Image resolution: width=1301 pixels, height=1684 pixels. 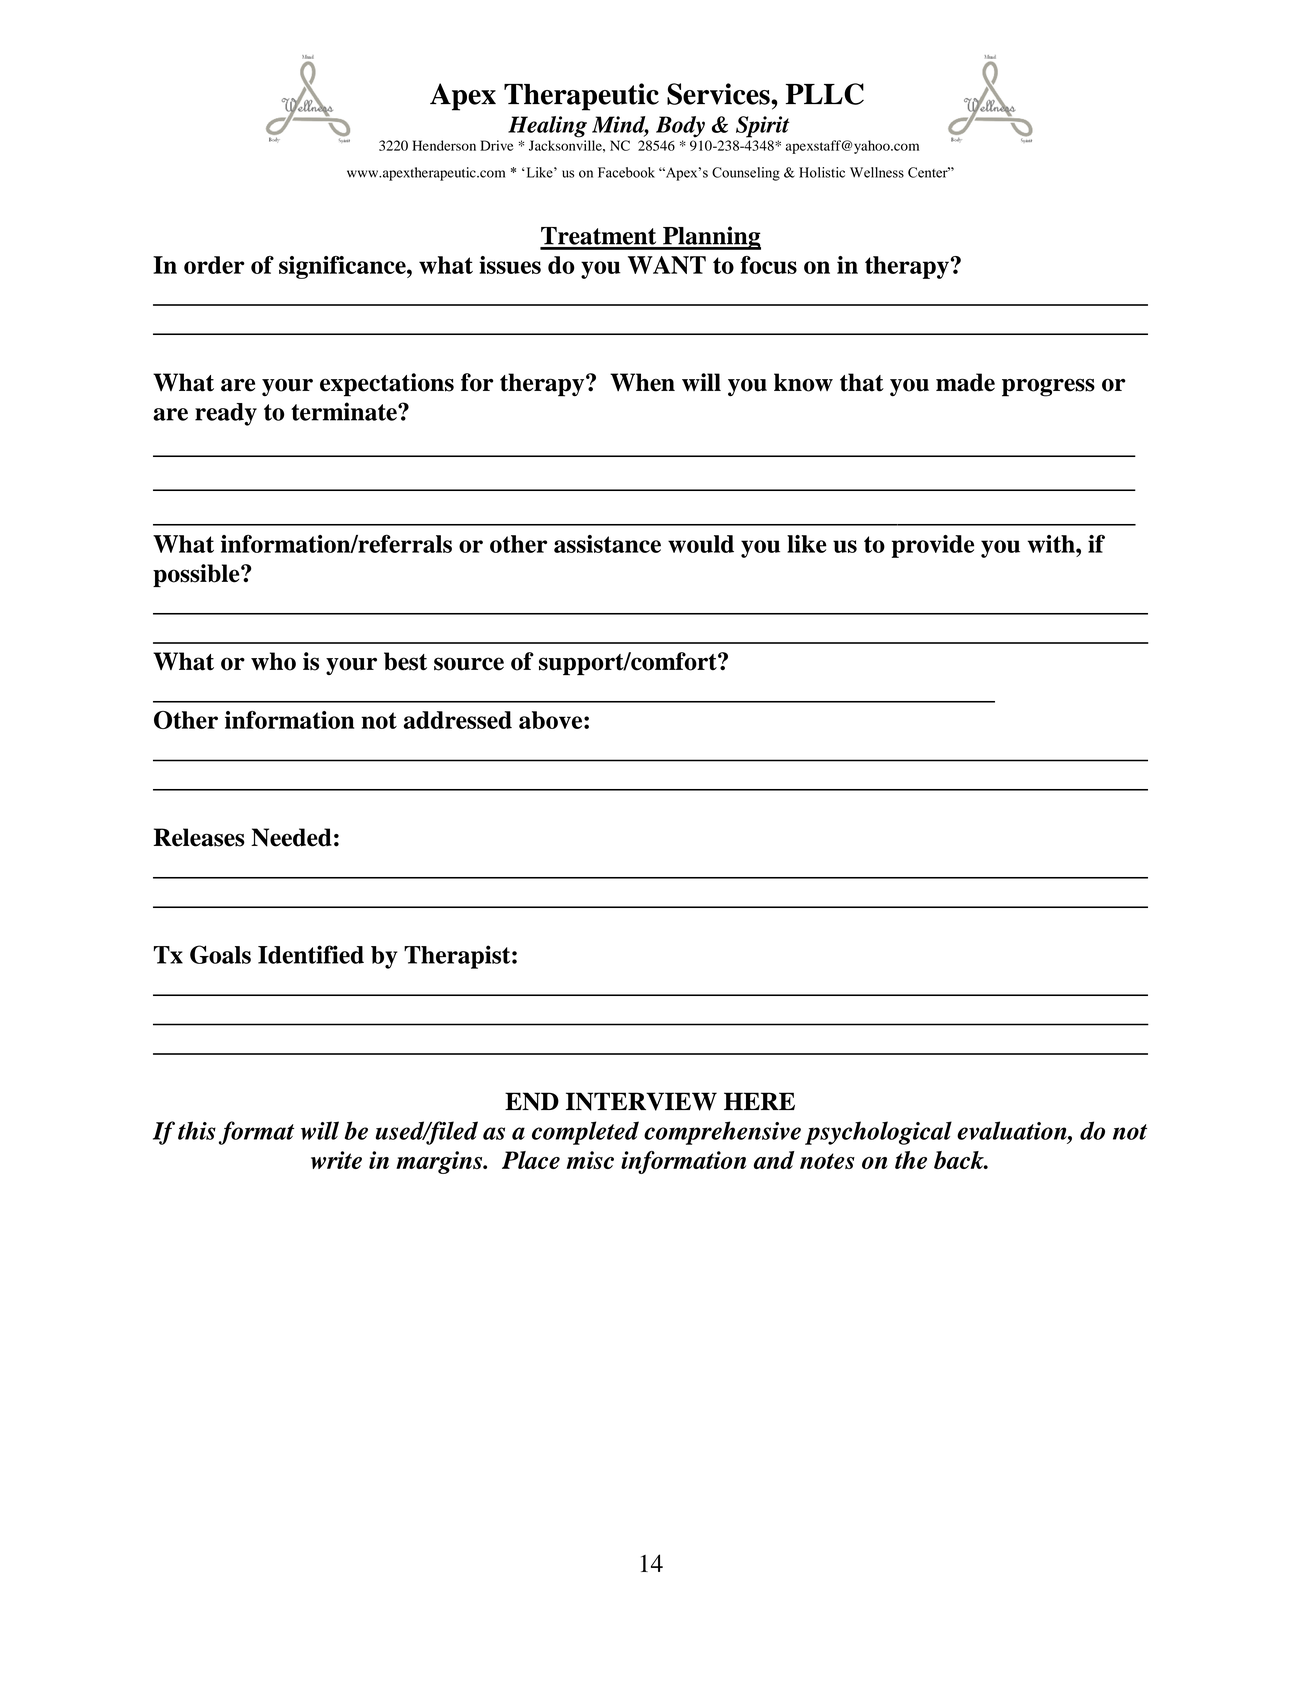 What do you see at coordinates (585, 1133) in the screenshot?
I see `completed` at bounding box center [585, 1133].
